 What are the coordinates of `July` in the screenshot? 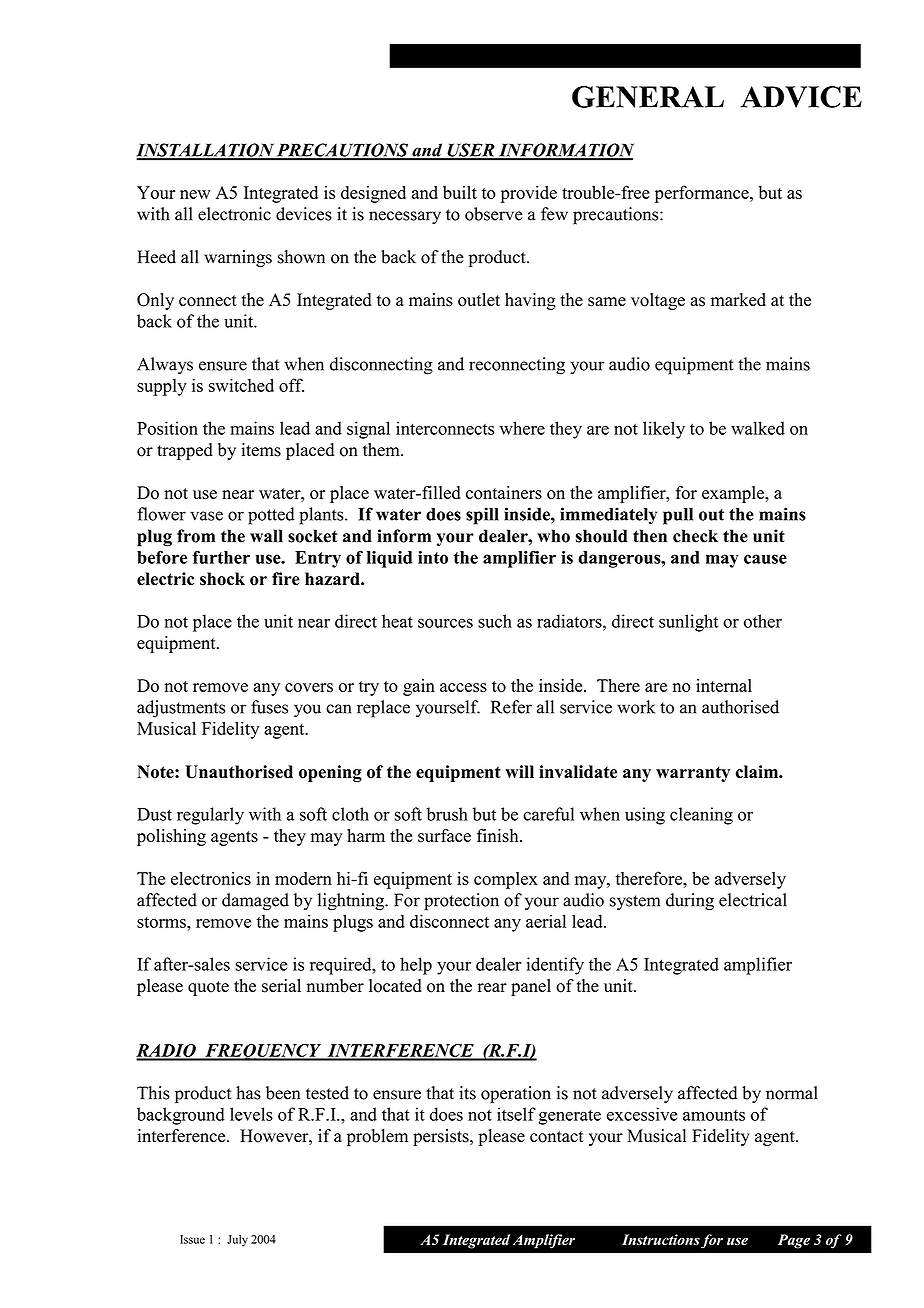 It's located at (237, 1241).
